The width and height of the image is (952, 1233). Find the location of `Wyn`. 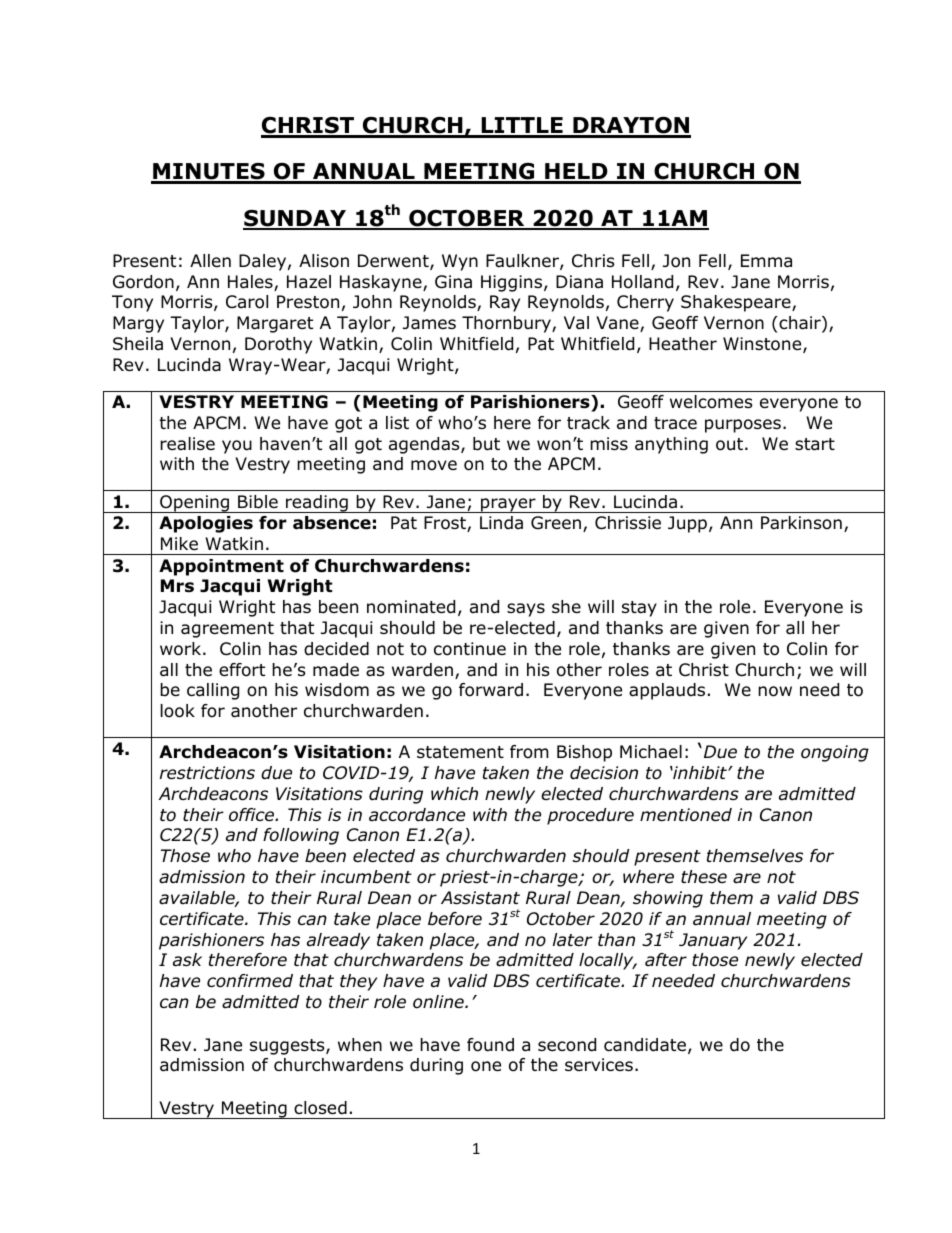

Wyn is located at coordinates (460, 262).
